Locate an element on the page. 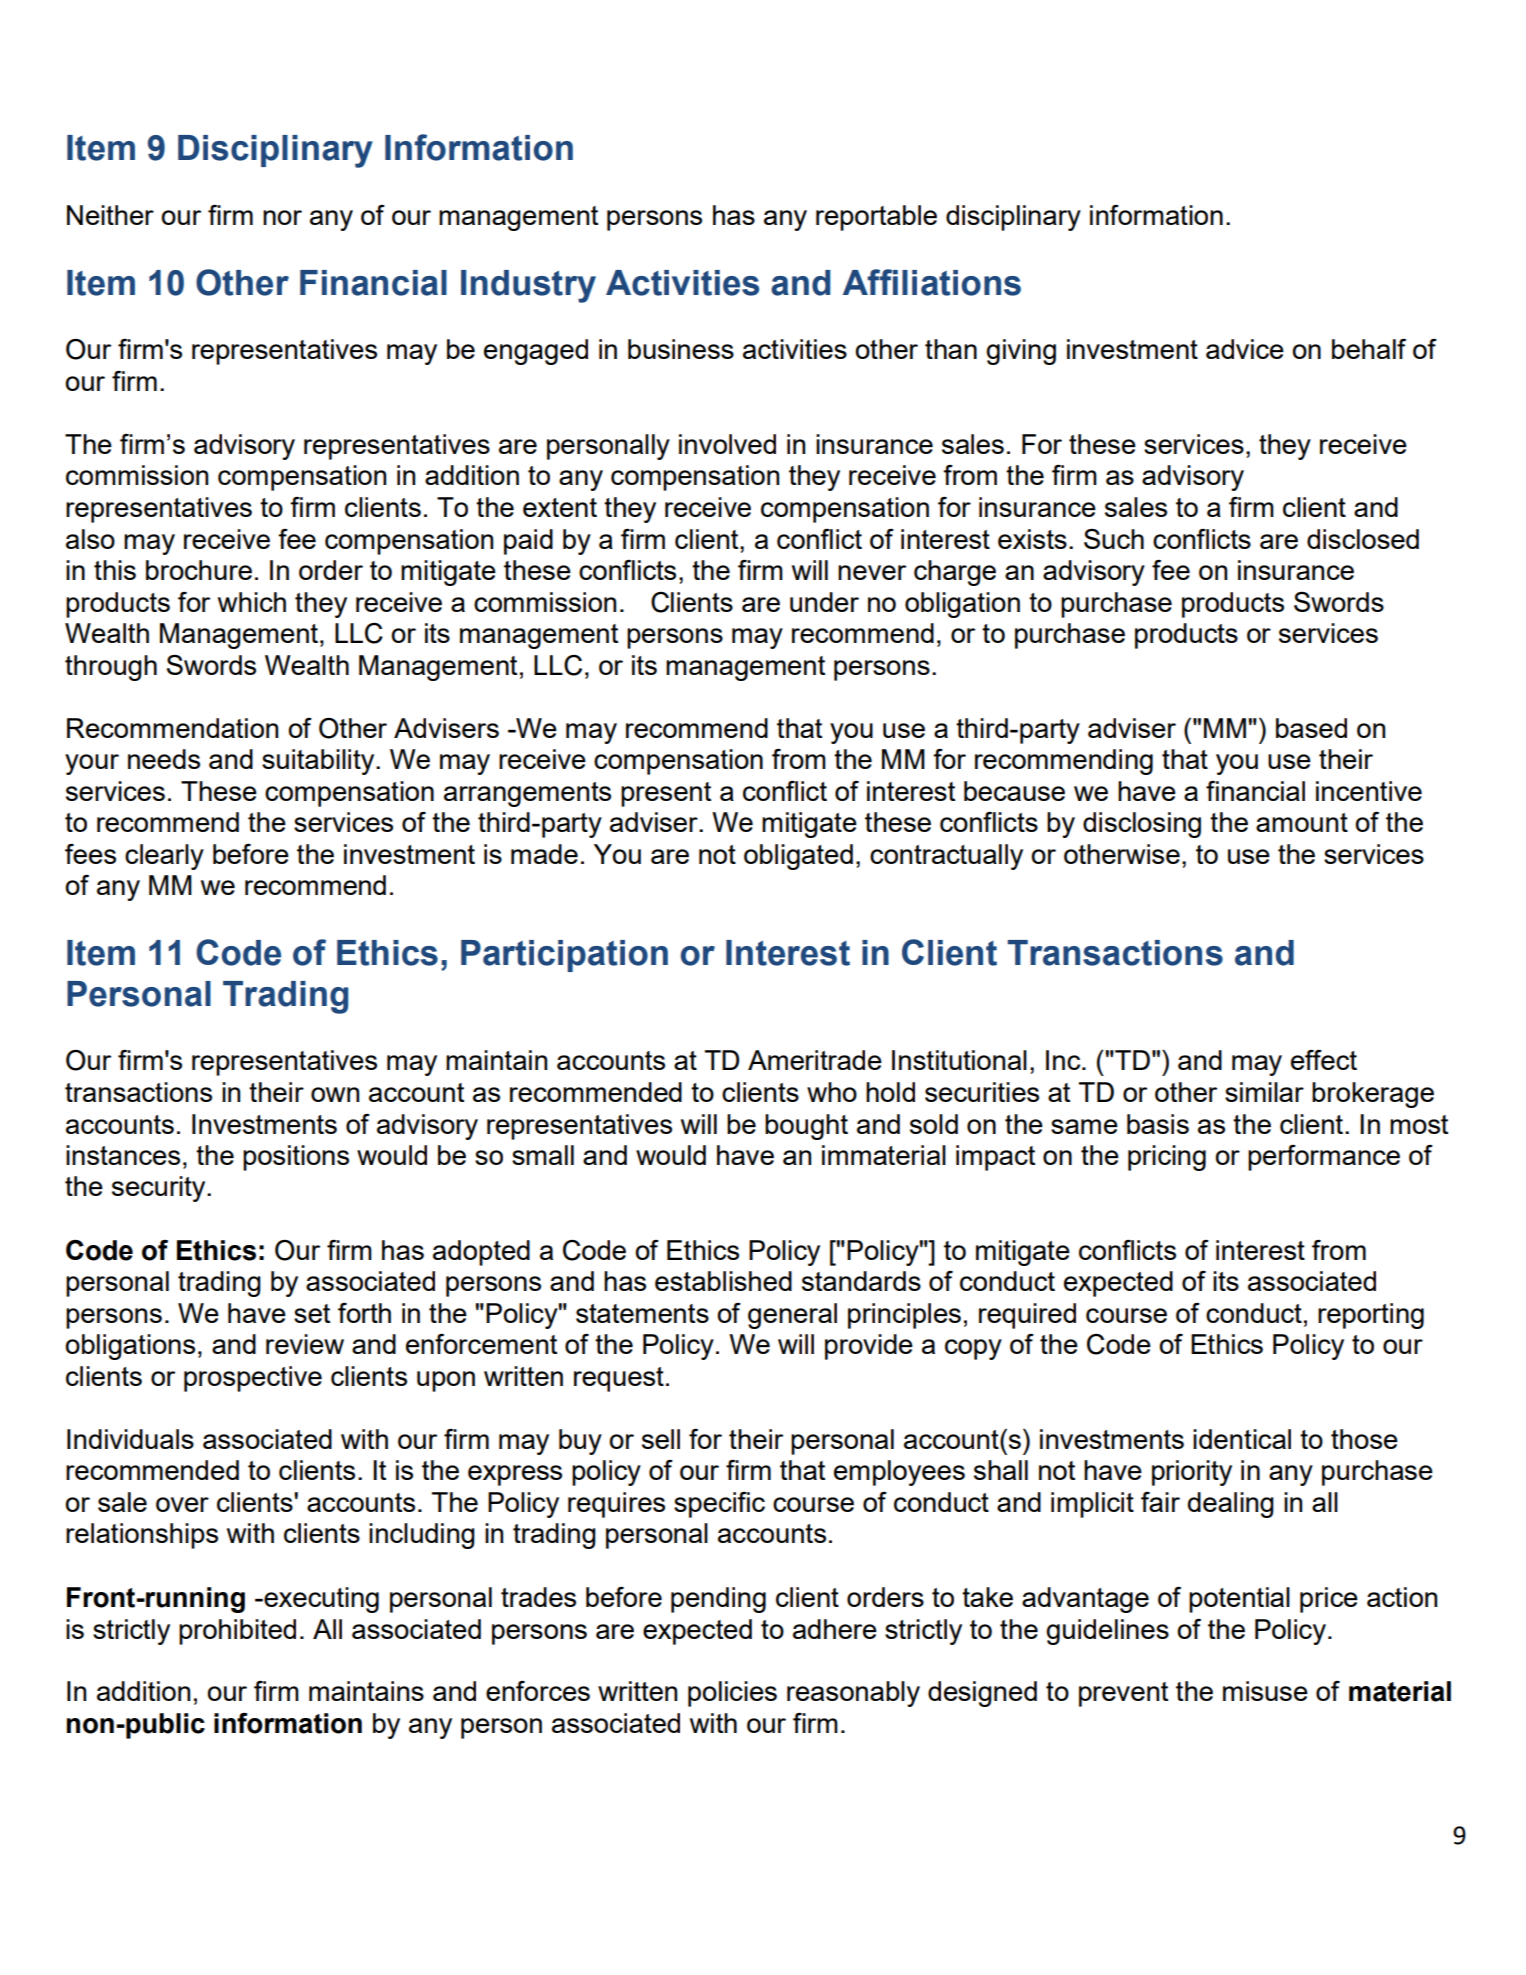 Image resolution: width=1526 pixels, height=1975 pixels. reportable is located at coordinates (876, 218).
